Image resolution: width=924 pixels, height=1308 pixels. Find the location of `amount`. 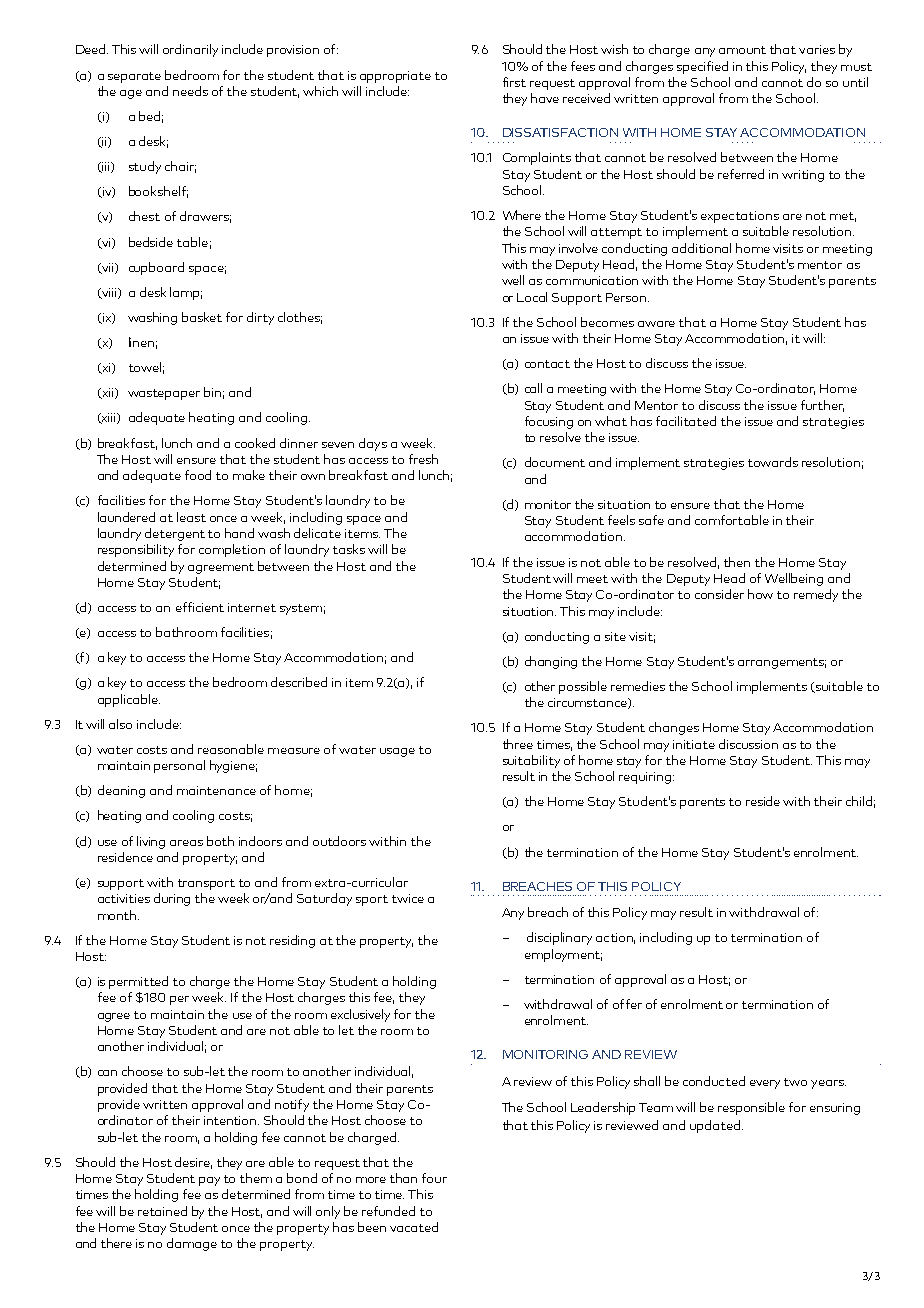

amount is located at coordinates (742, 50).
